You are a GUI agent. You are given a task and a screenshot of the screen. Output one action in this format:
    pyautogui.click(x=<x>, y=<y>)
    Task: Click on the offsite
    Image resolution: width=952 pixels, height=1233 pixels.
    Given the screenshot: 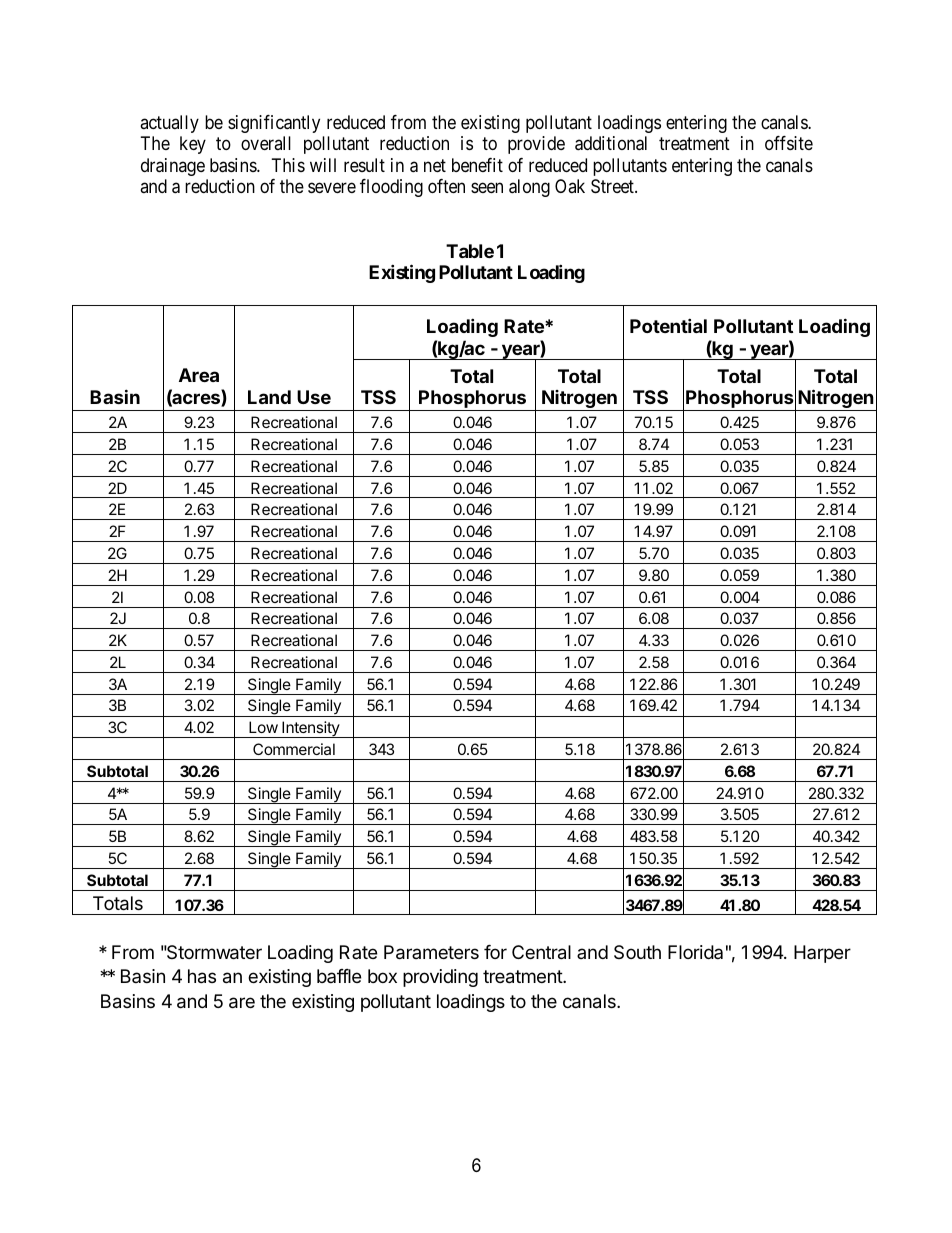 What is the action you would take?
    pyautogui.click(x=789, y=143)
